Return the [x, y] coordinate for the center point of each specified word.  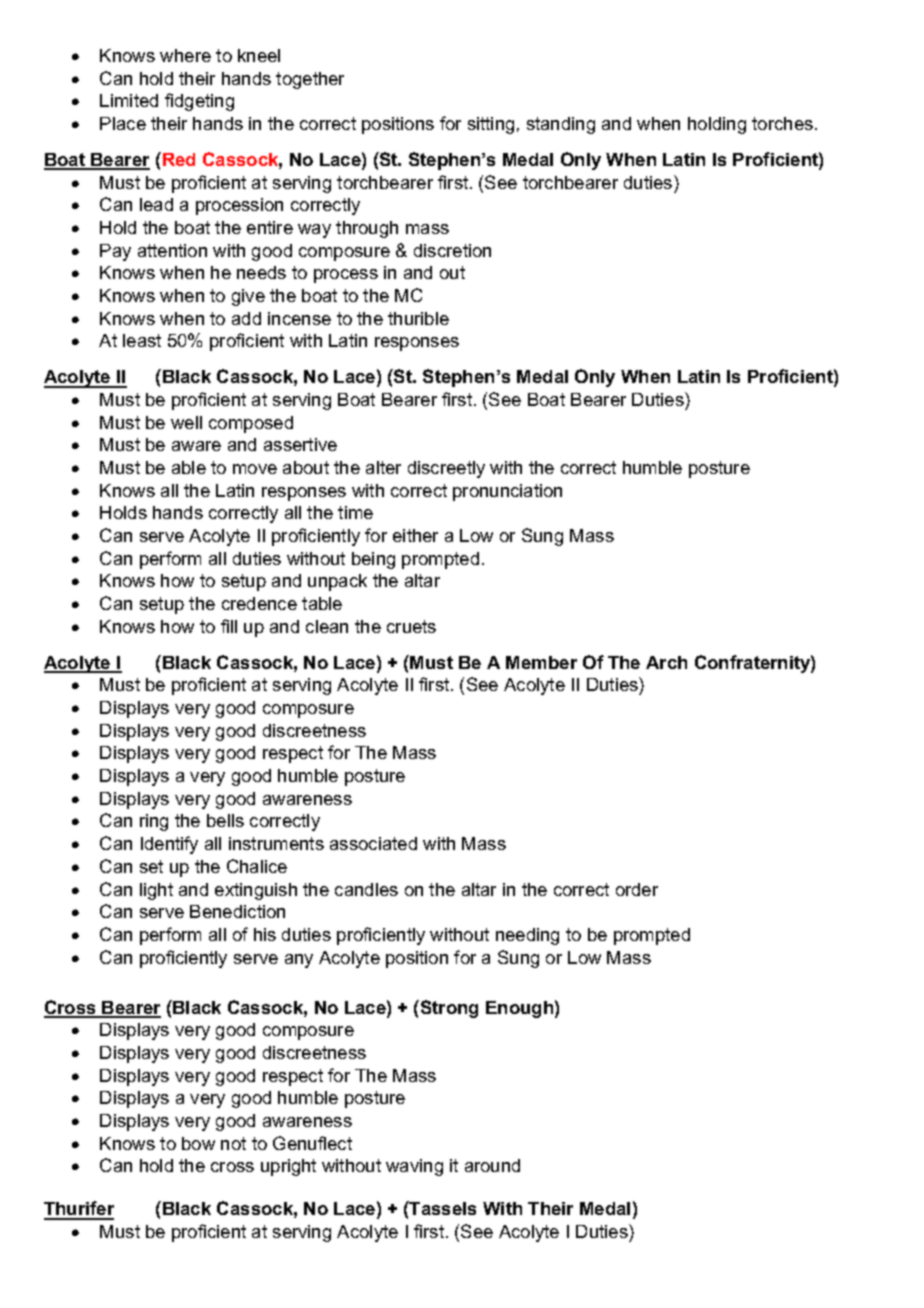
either [415, 535]
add [246, 318]
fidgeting [199, 102]
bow [198, 1143]
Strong [448, 1009]
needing [527, 936]
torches [784, 123]
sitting [491, 125]
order [637, 889]
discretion [452, 250]
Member [541, 662]
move [255, 469]
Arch [666, 662]
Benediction [237, 911]
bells [225, 820]
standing [561, 125]
